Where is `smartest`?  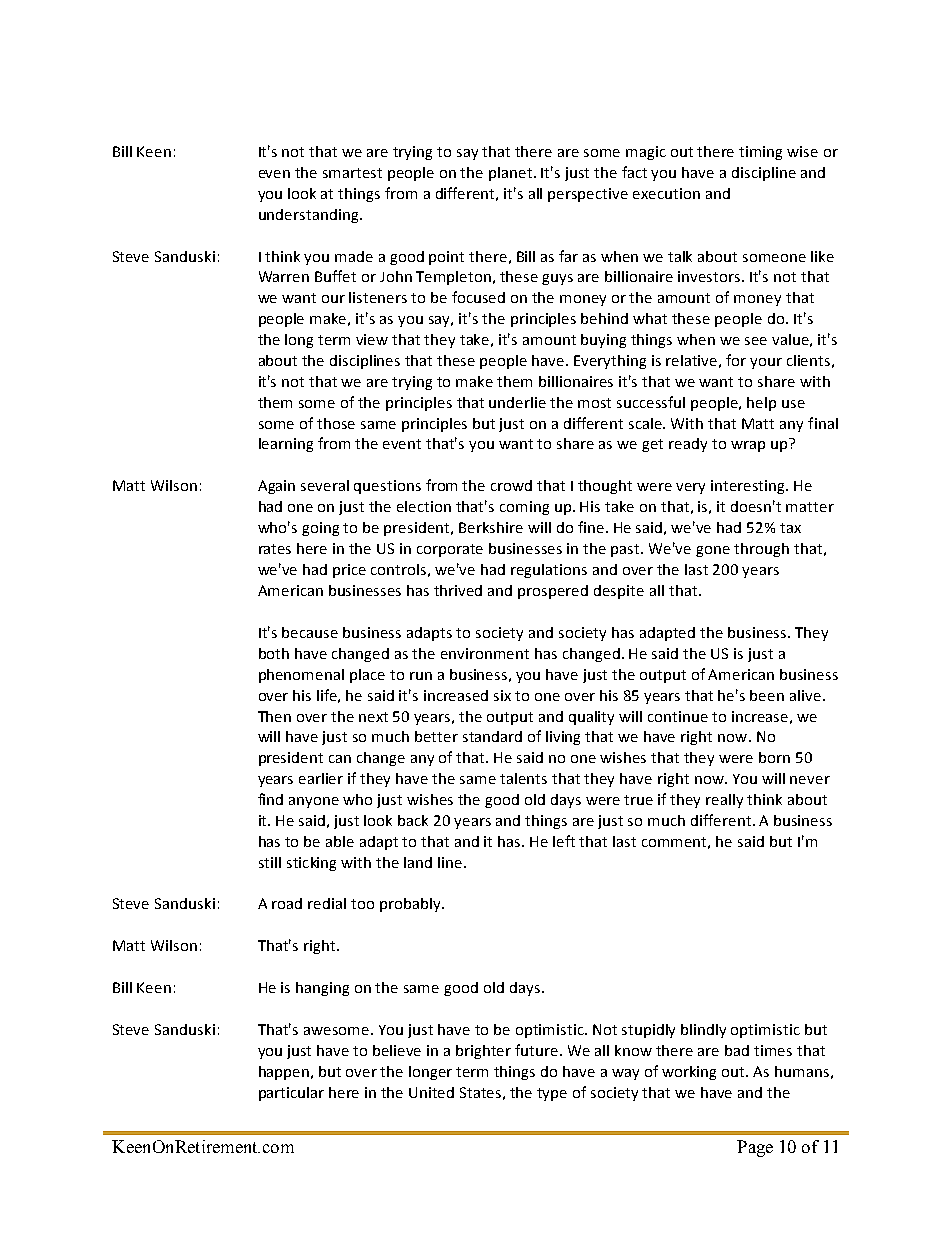
smartest is located at coordinates (352, 173).
